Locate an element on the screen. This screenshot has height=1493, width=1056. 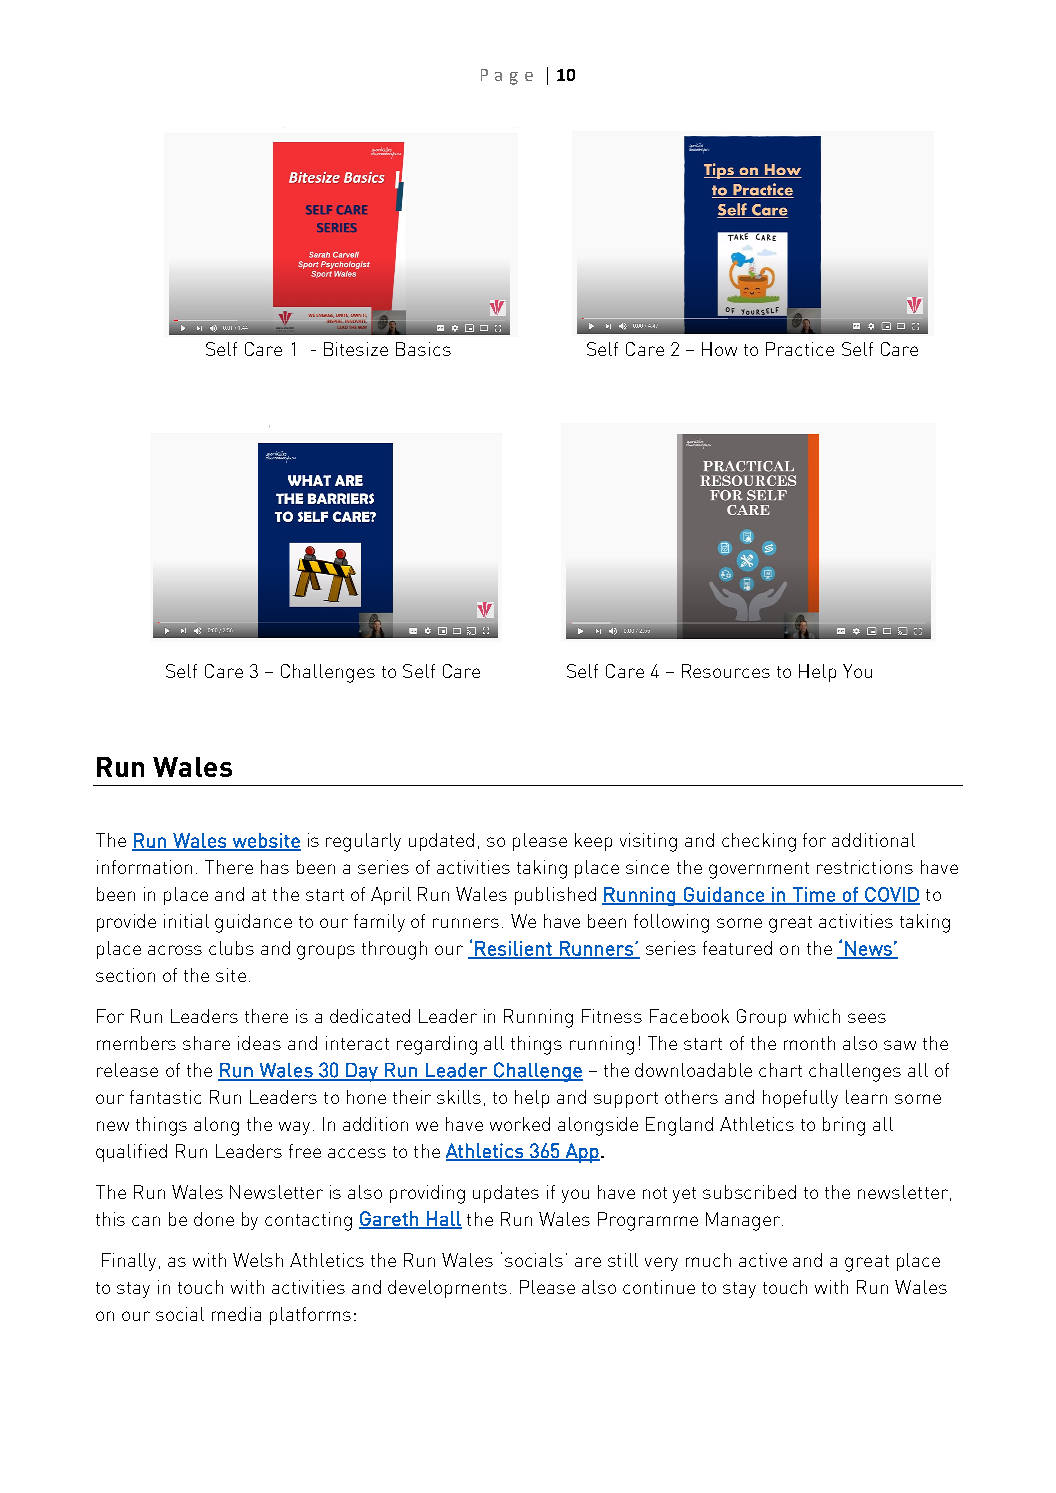
Resources is located at coordinates (726, 671).
